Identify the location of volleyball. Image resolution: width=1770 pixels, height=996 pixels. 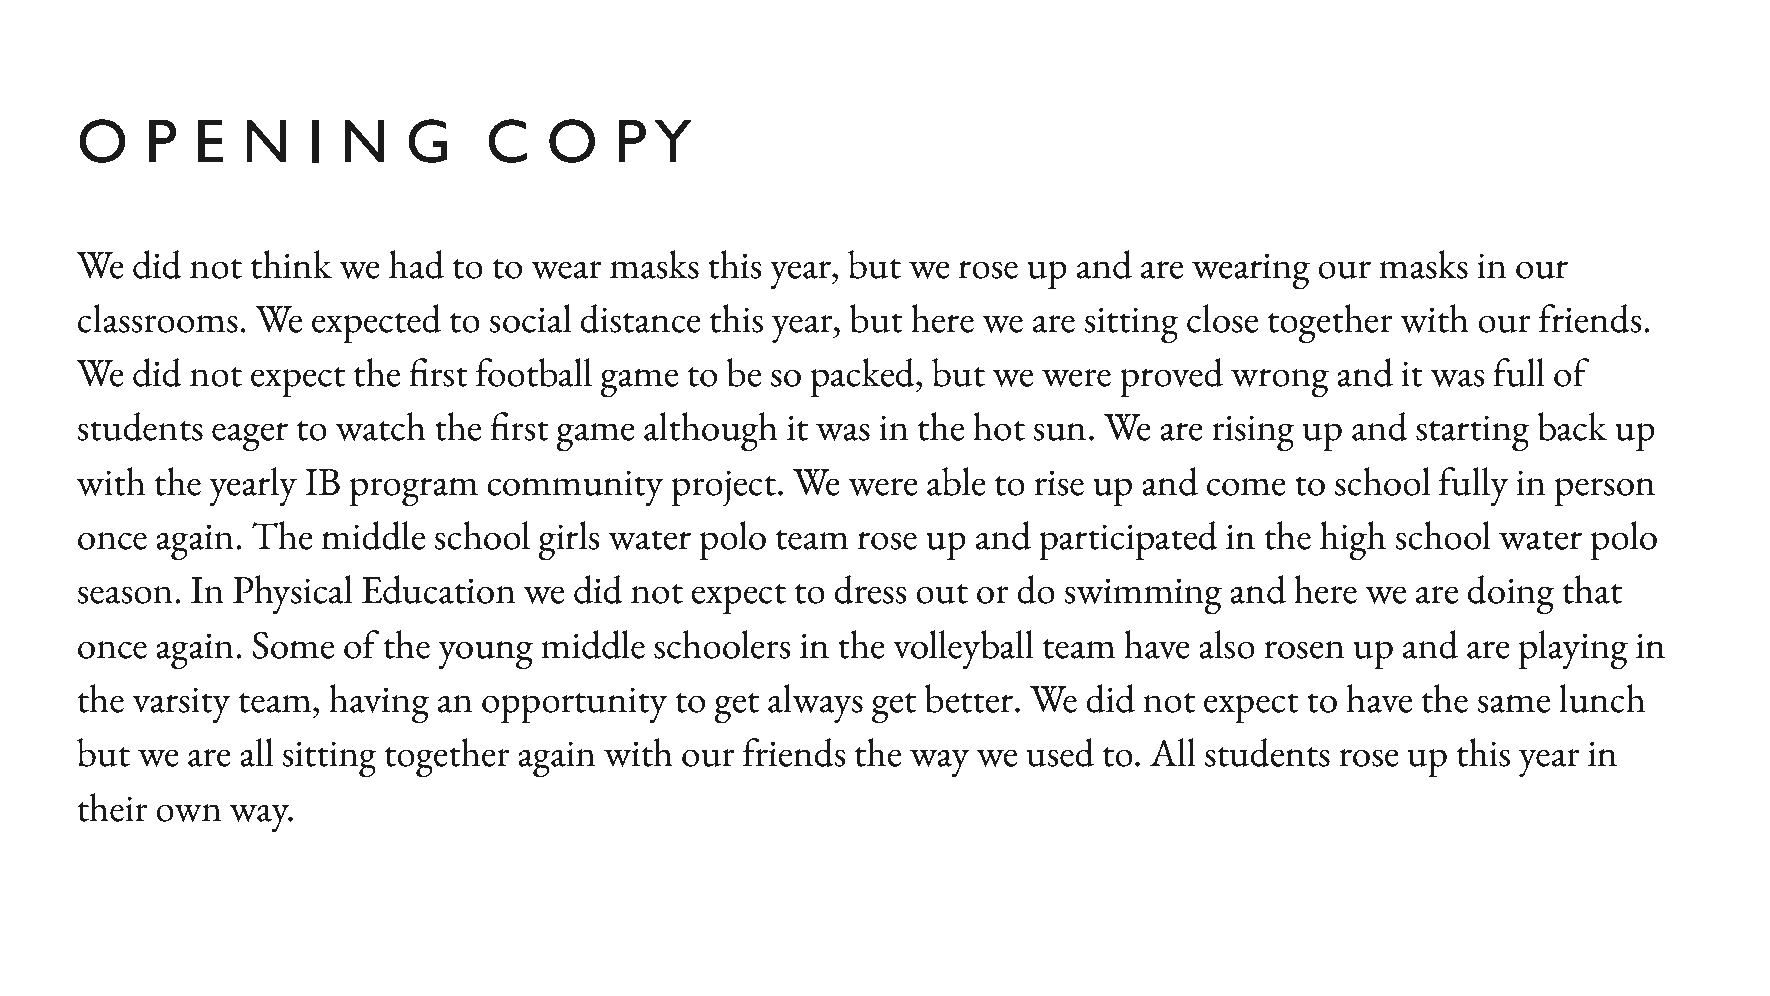
(963, 649).
